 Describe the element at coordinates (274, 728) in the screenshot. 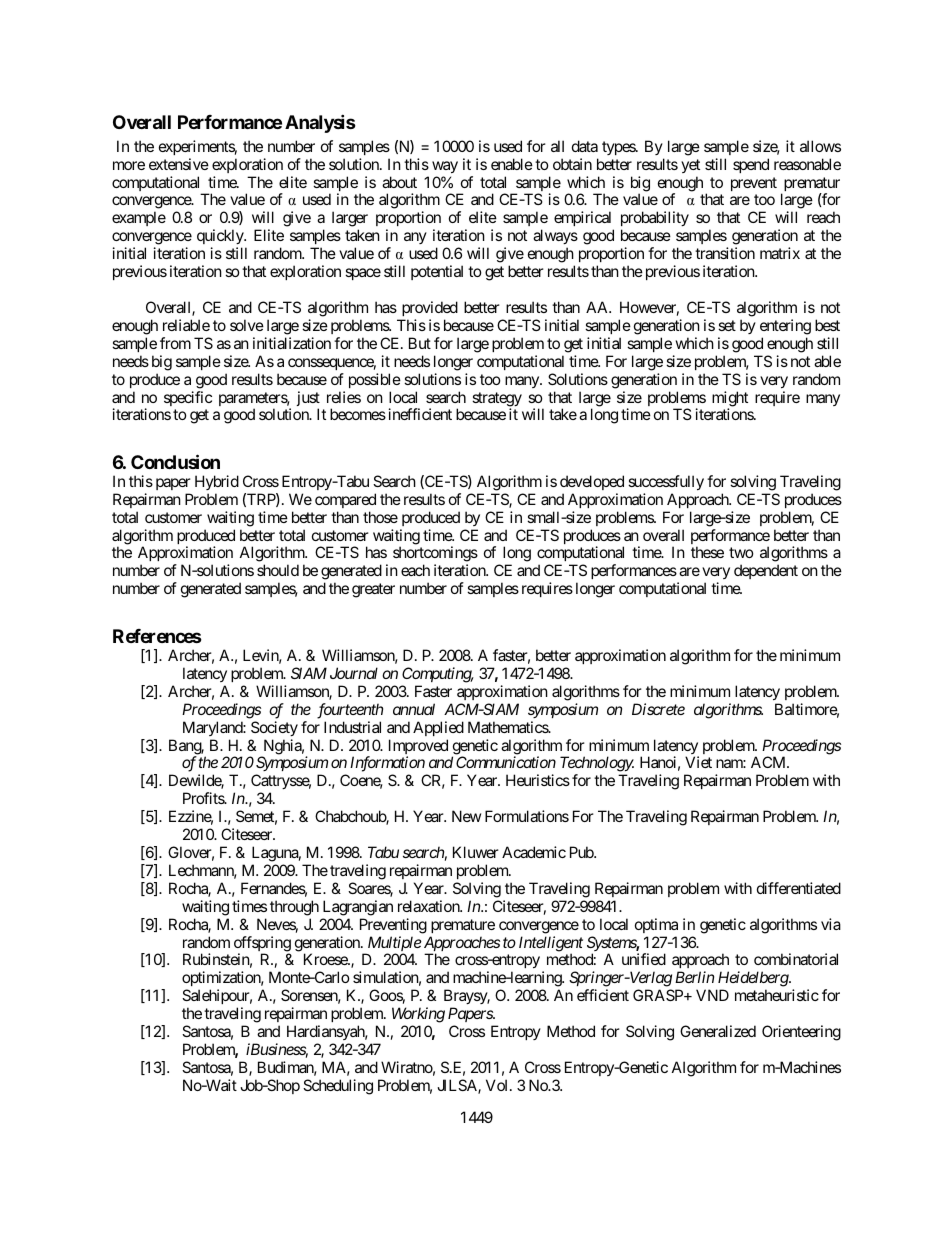

I see `Society` at that location.
